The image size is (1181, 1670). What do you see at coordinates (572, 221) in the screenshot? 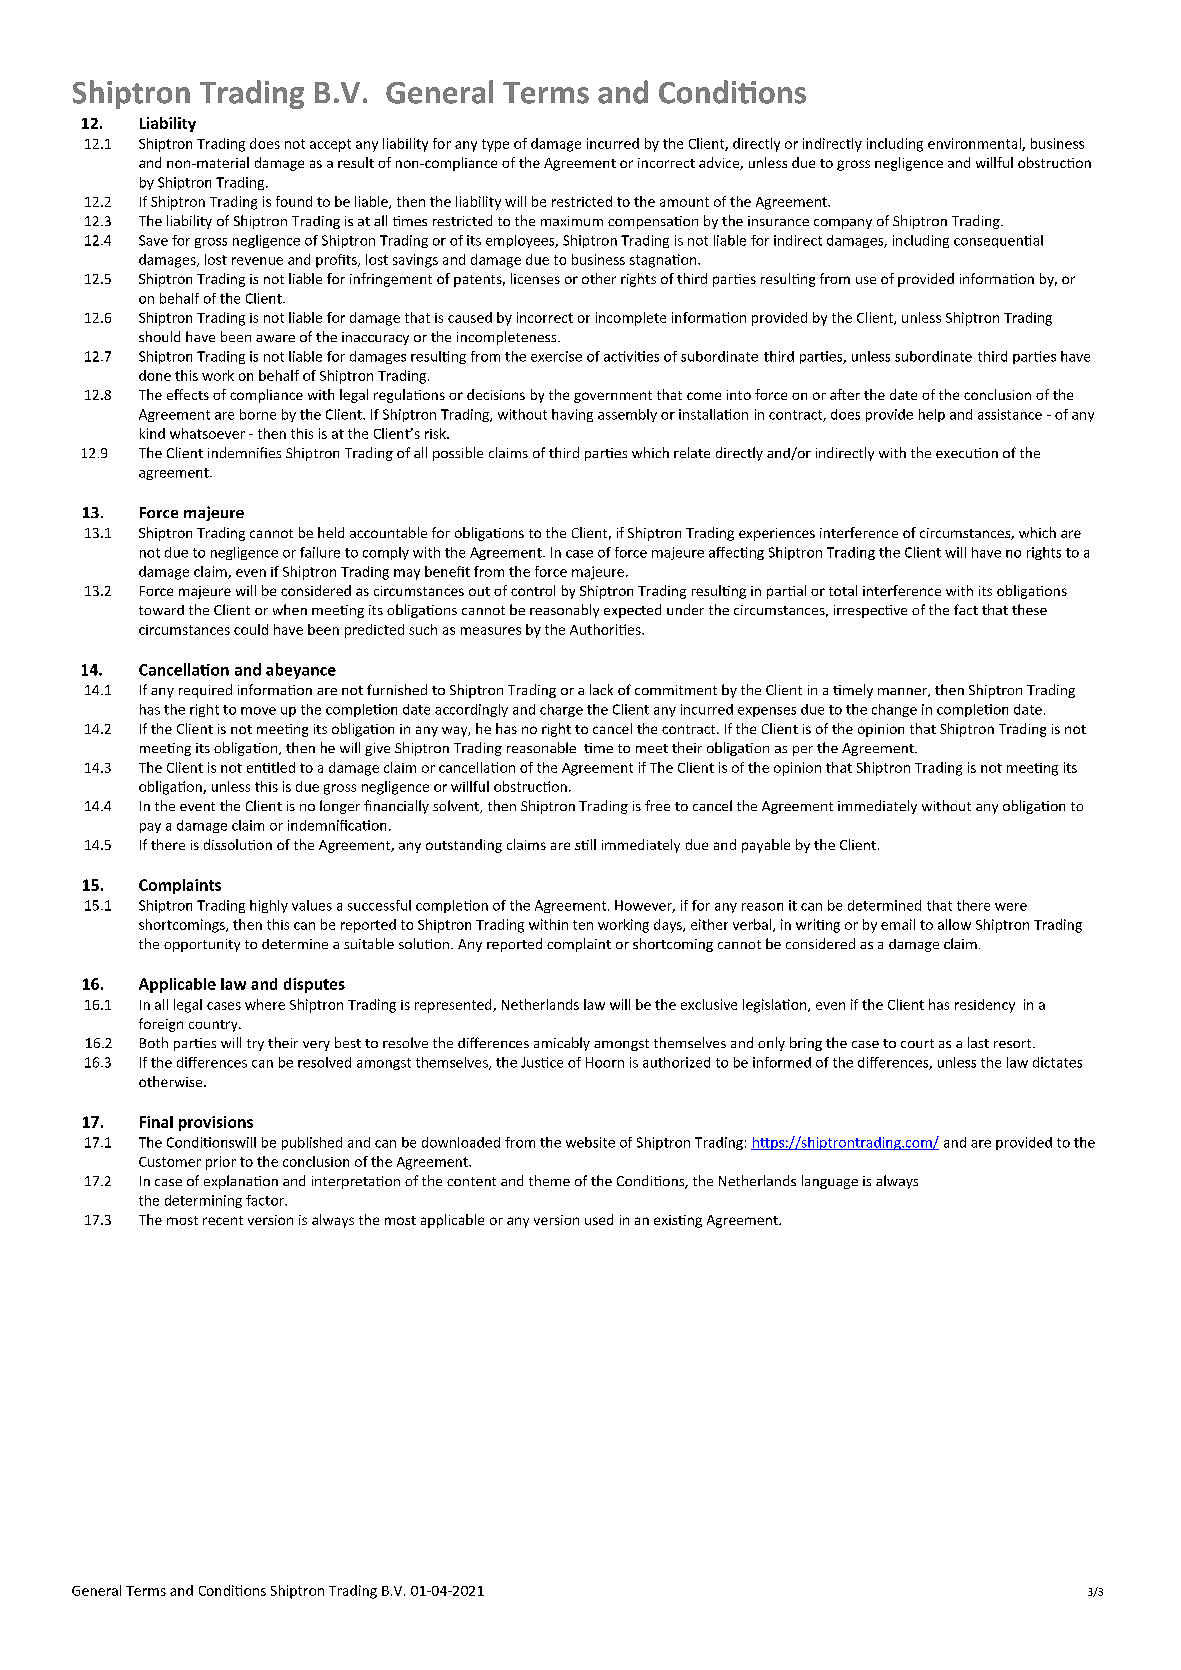
I see `maximum` at bounding box center [572, 221].
